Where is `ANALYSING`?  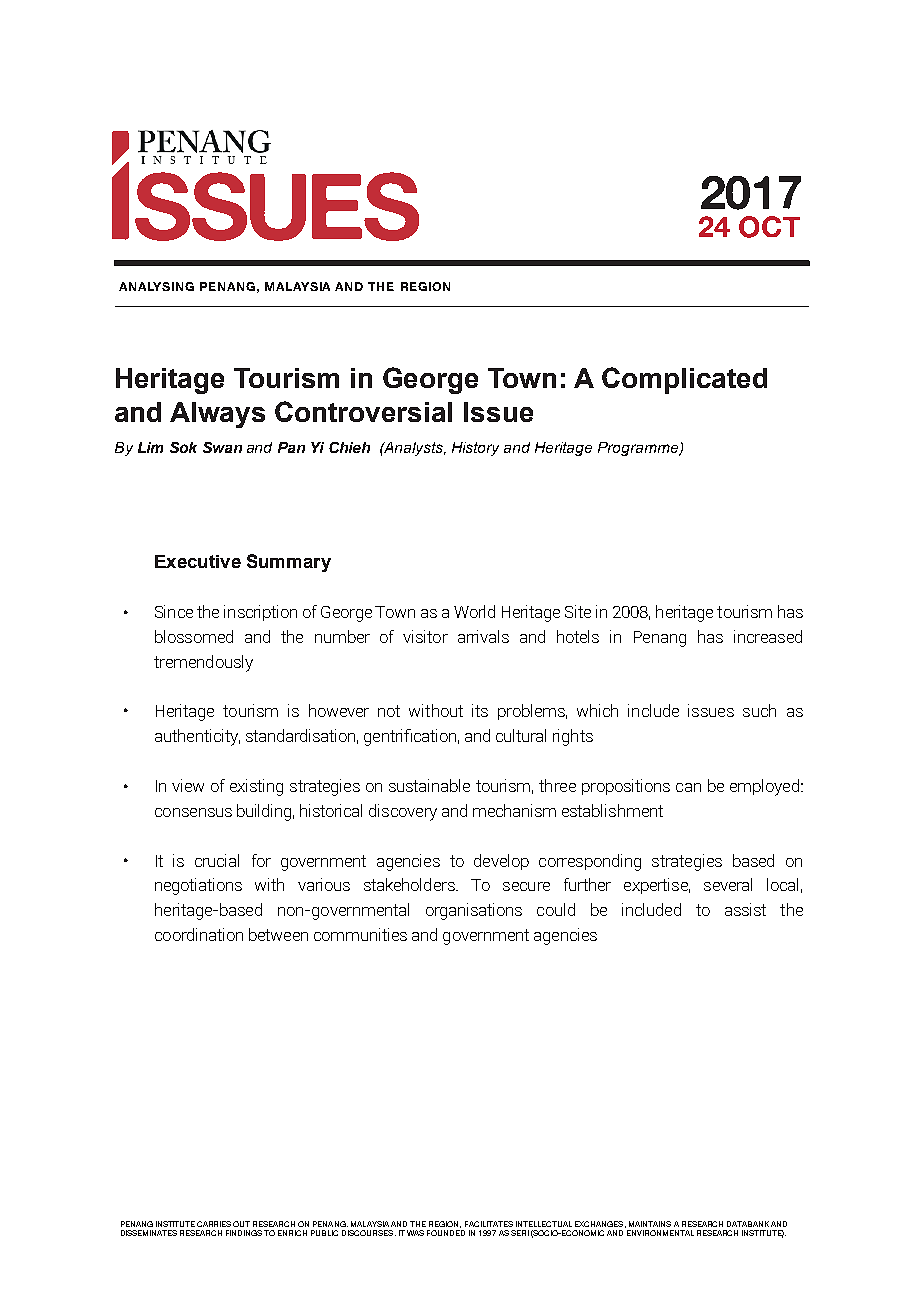
ANALYSING is located at coordinates (156, 286).
